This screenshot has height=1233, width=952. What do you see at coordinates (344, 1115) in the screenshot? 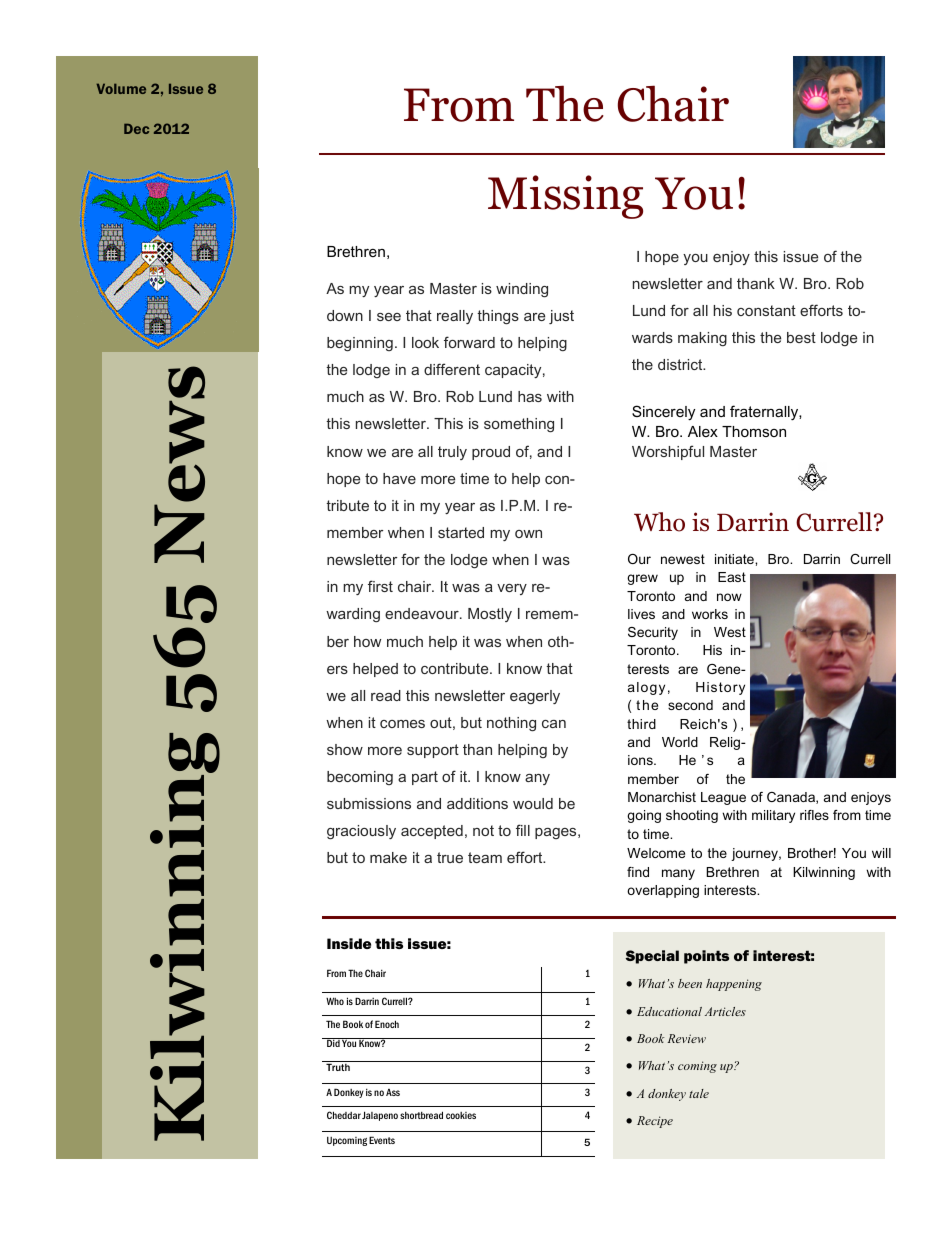
I see `Cheddar` at bounding box center [344, 1115].
